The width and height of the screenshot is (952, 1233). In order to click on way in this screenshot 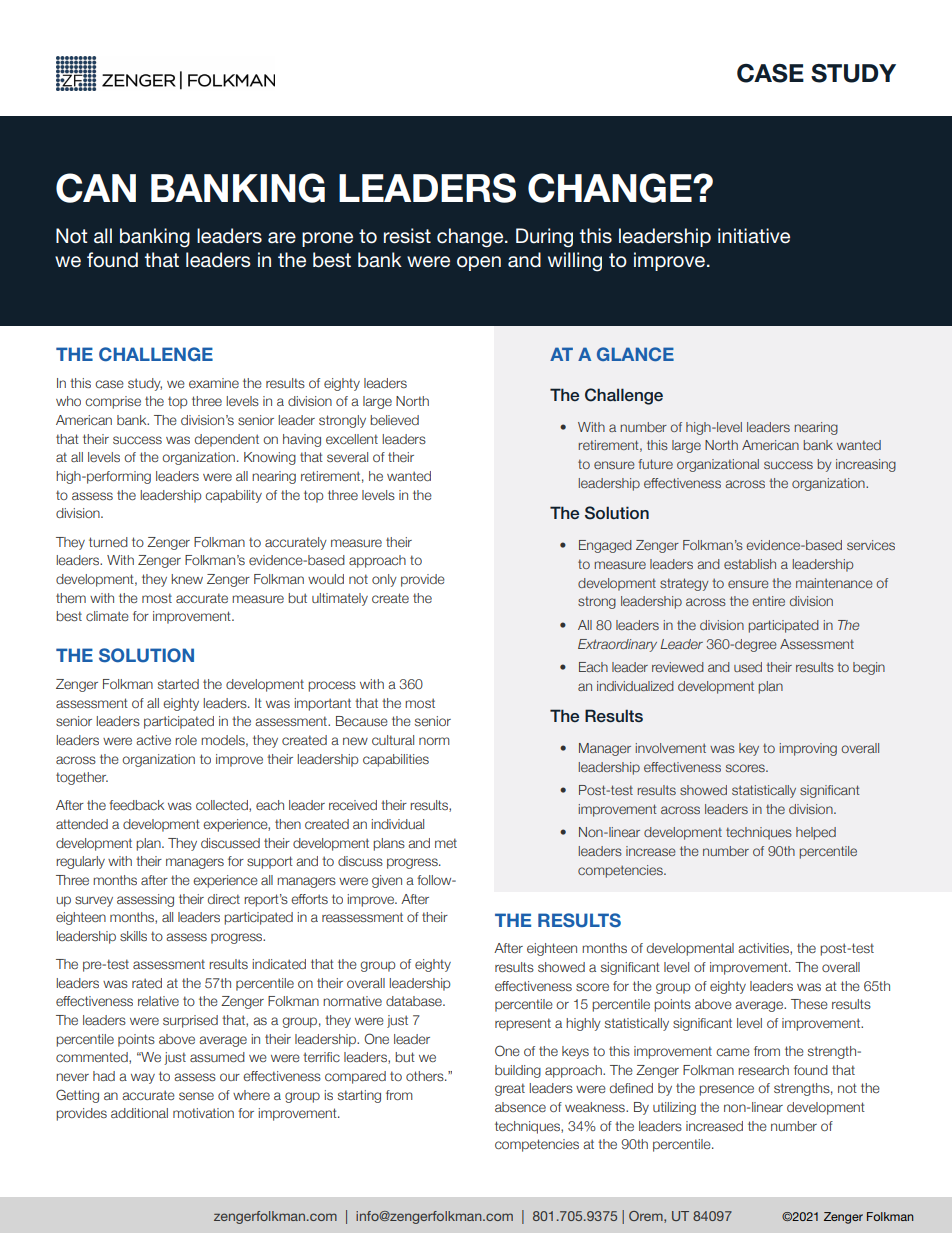, I will do `click(143, 1078)`.
